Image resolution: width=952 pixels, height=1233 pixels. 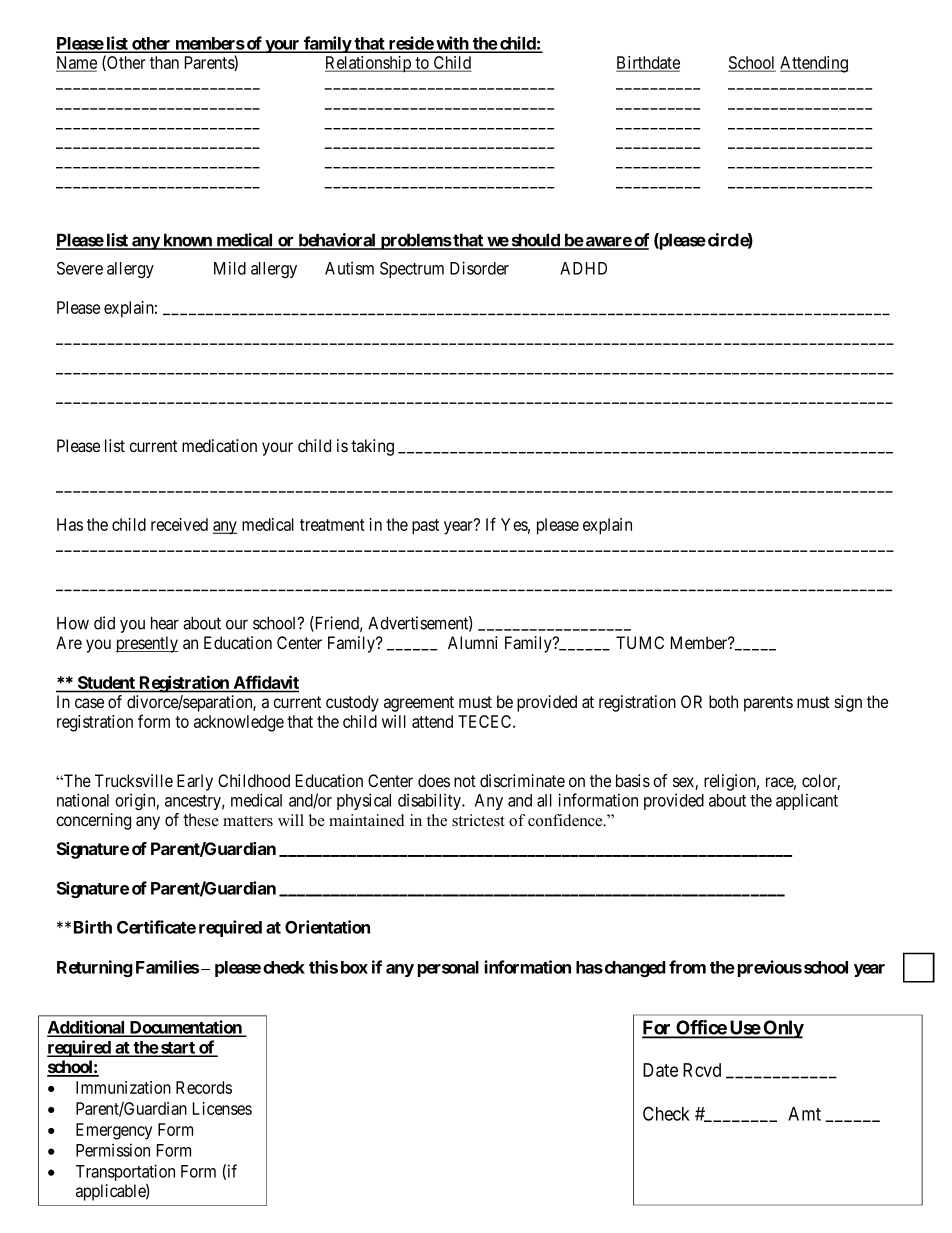 What do you see at coordinates (804, 1114) in the screenshot?
I see `Amt` at bounding box center [804, 1114].
